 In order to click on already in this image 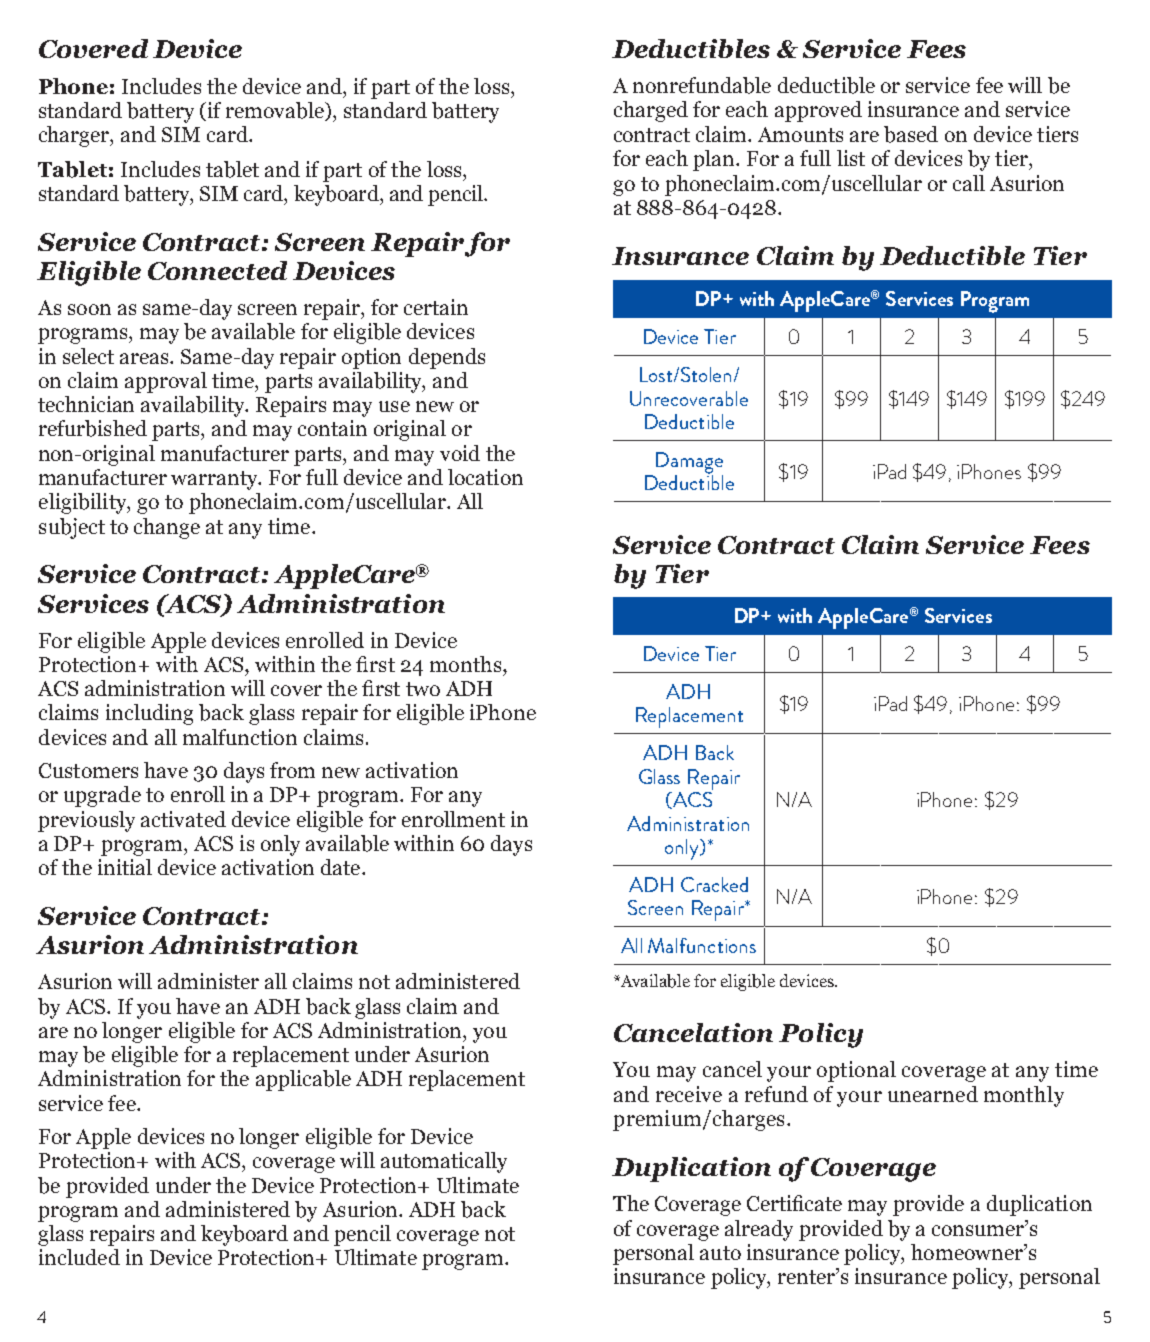, I will do `click(759, 1230)`.
